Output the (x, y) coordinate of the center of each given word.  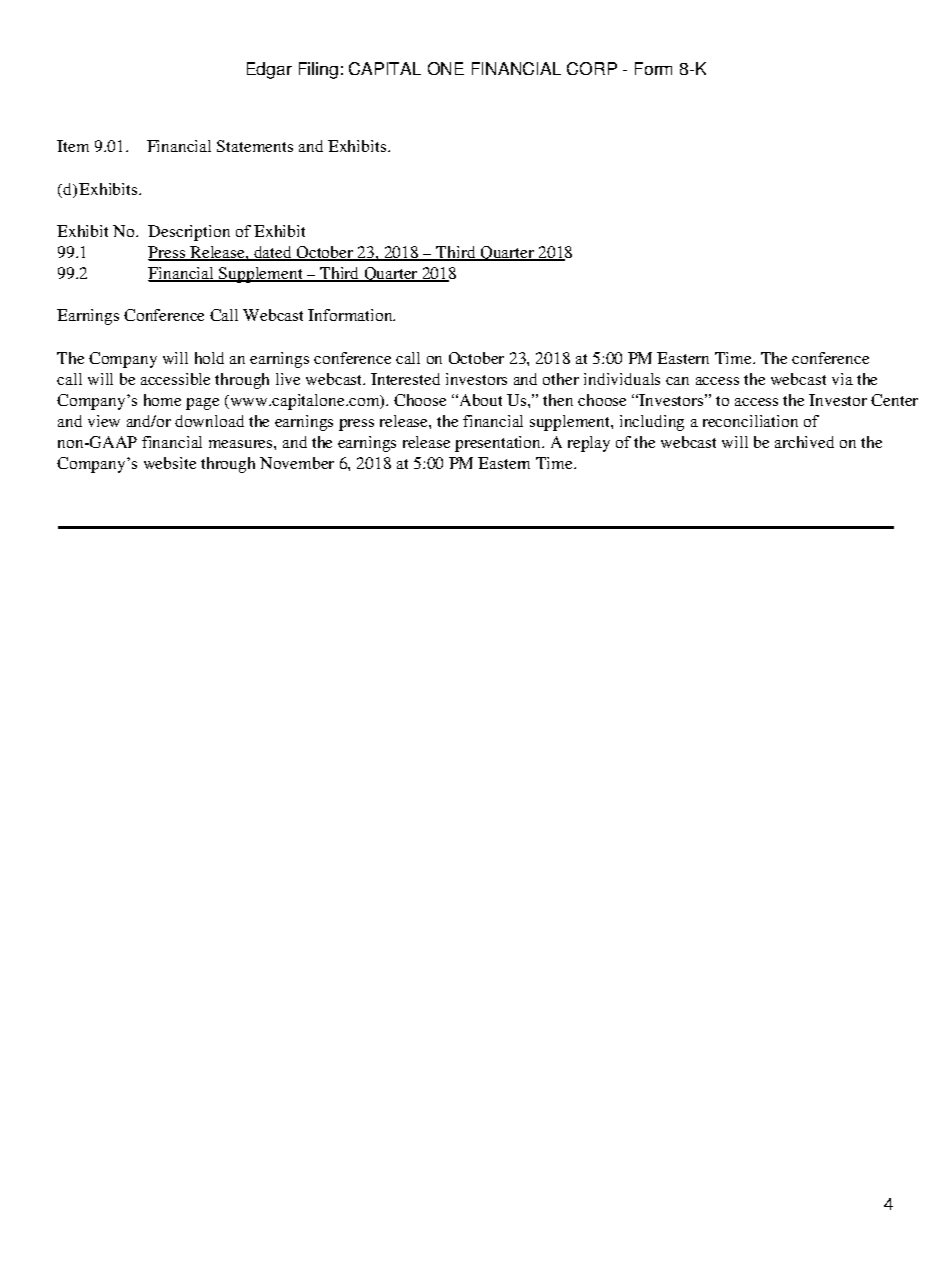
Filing (318, 70)
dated (273, 253)
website (170, 463)
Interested (405, 379)
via (842, 379)
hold (209, 358)
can (677, 381)
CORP (592, 68)
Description (189, 233)
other (561, 379)
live (288, 379)
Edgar (269, 70)
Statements (255, 146)
